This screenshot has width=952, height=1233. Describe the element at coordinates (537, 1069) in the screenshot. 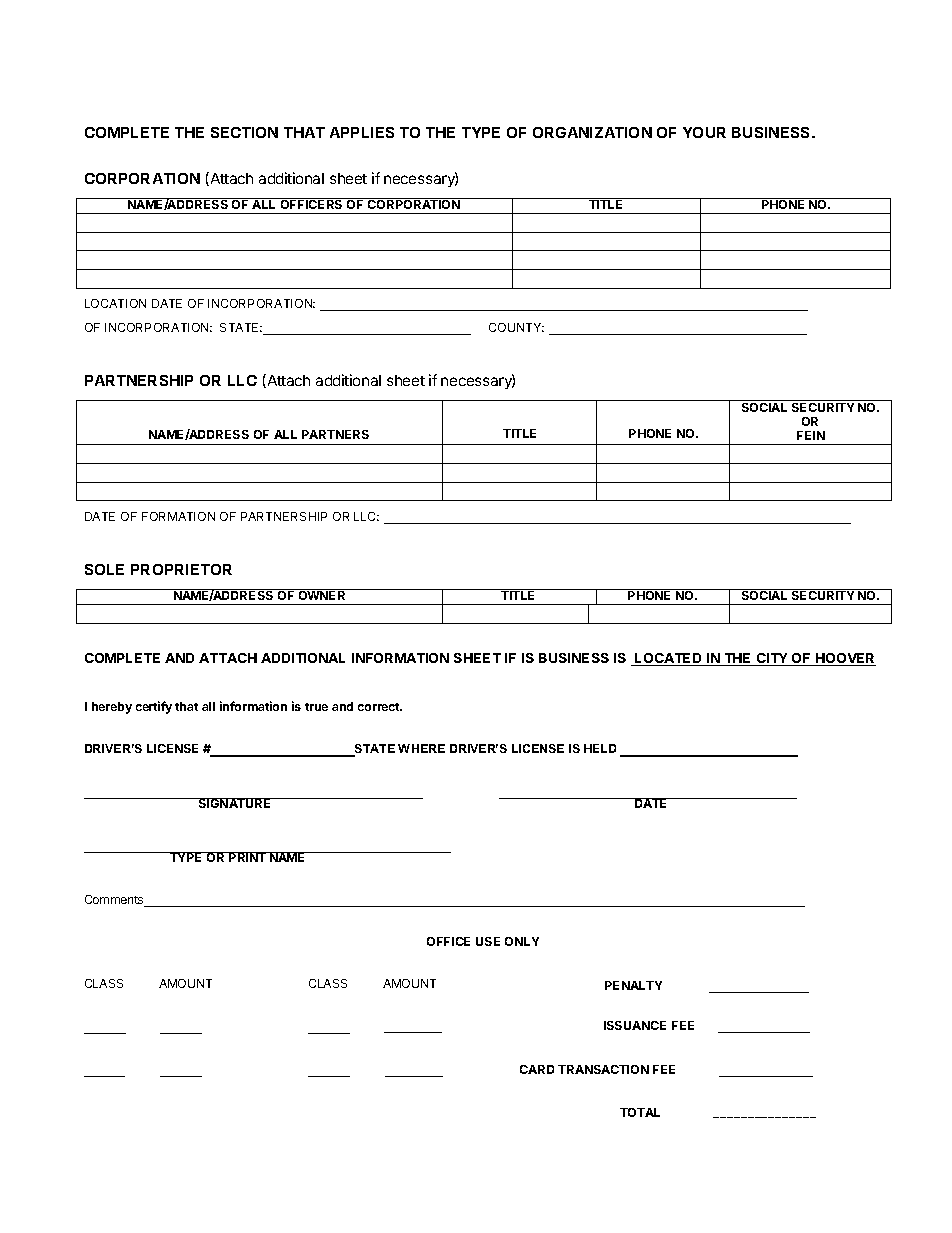

I see `CARD` at that location.
